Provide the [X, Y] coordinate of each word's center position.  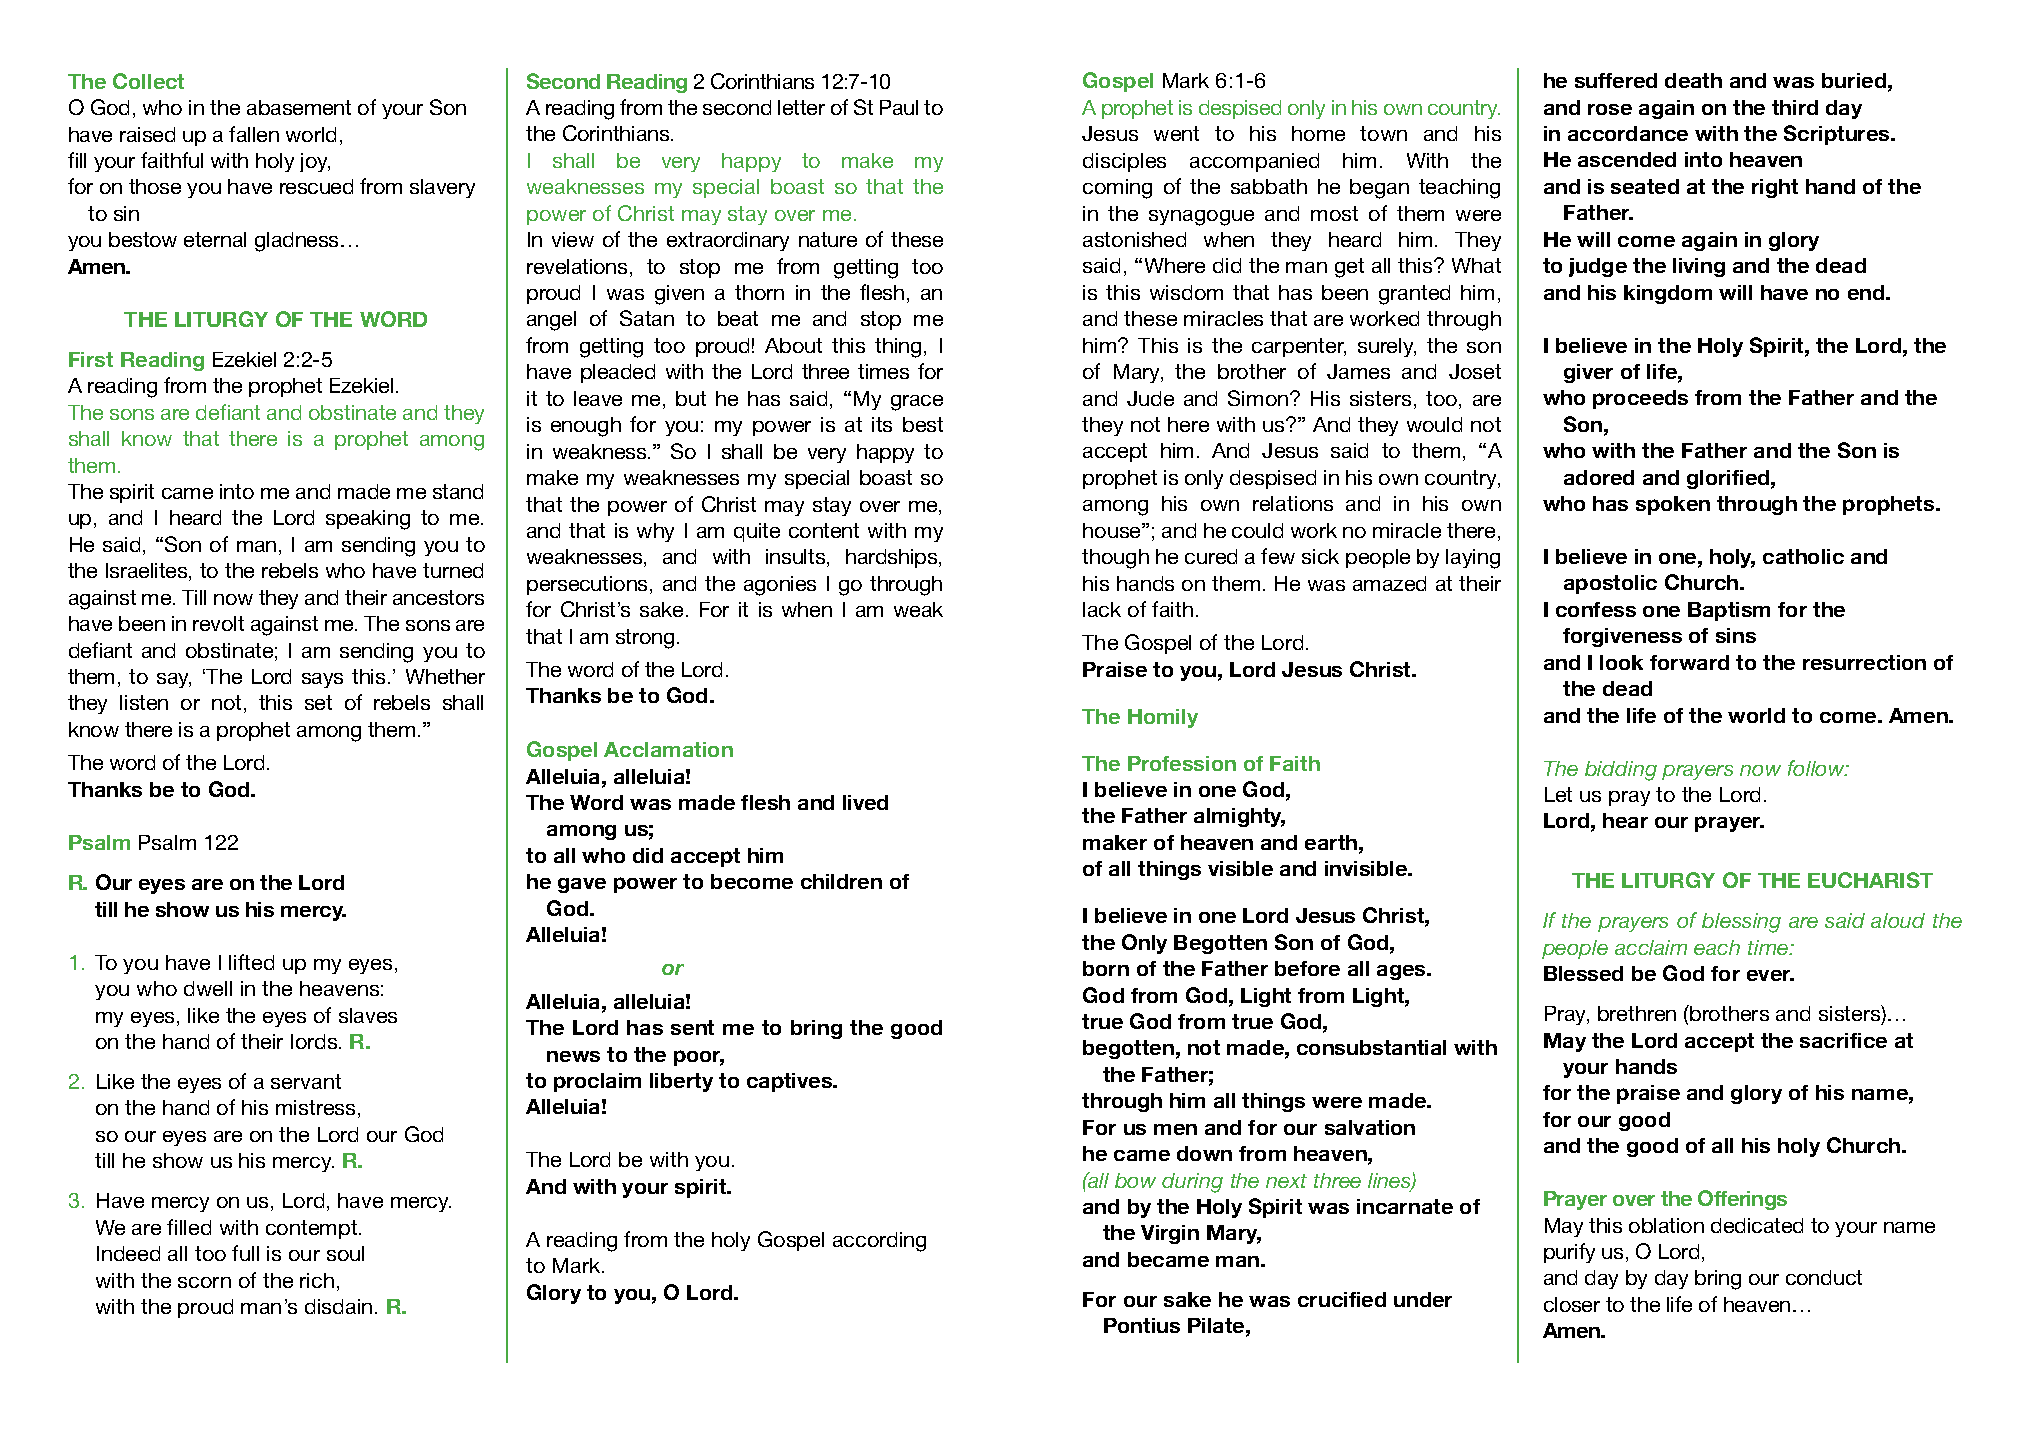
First [91, 359]
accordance [1628, 133]
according [879, 1242]
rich [317, 1280]
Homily [1163, 718]
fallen [254, 134]
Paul [899, 107]
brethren [1637, 1013]
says [322, 680]
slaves [368, 1015]
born [1106, 968]
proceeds [1640, 399]
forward [1689, 662]
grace [917, 403]
